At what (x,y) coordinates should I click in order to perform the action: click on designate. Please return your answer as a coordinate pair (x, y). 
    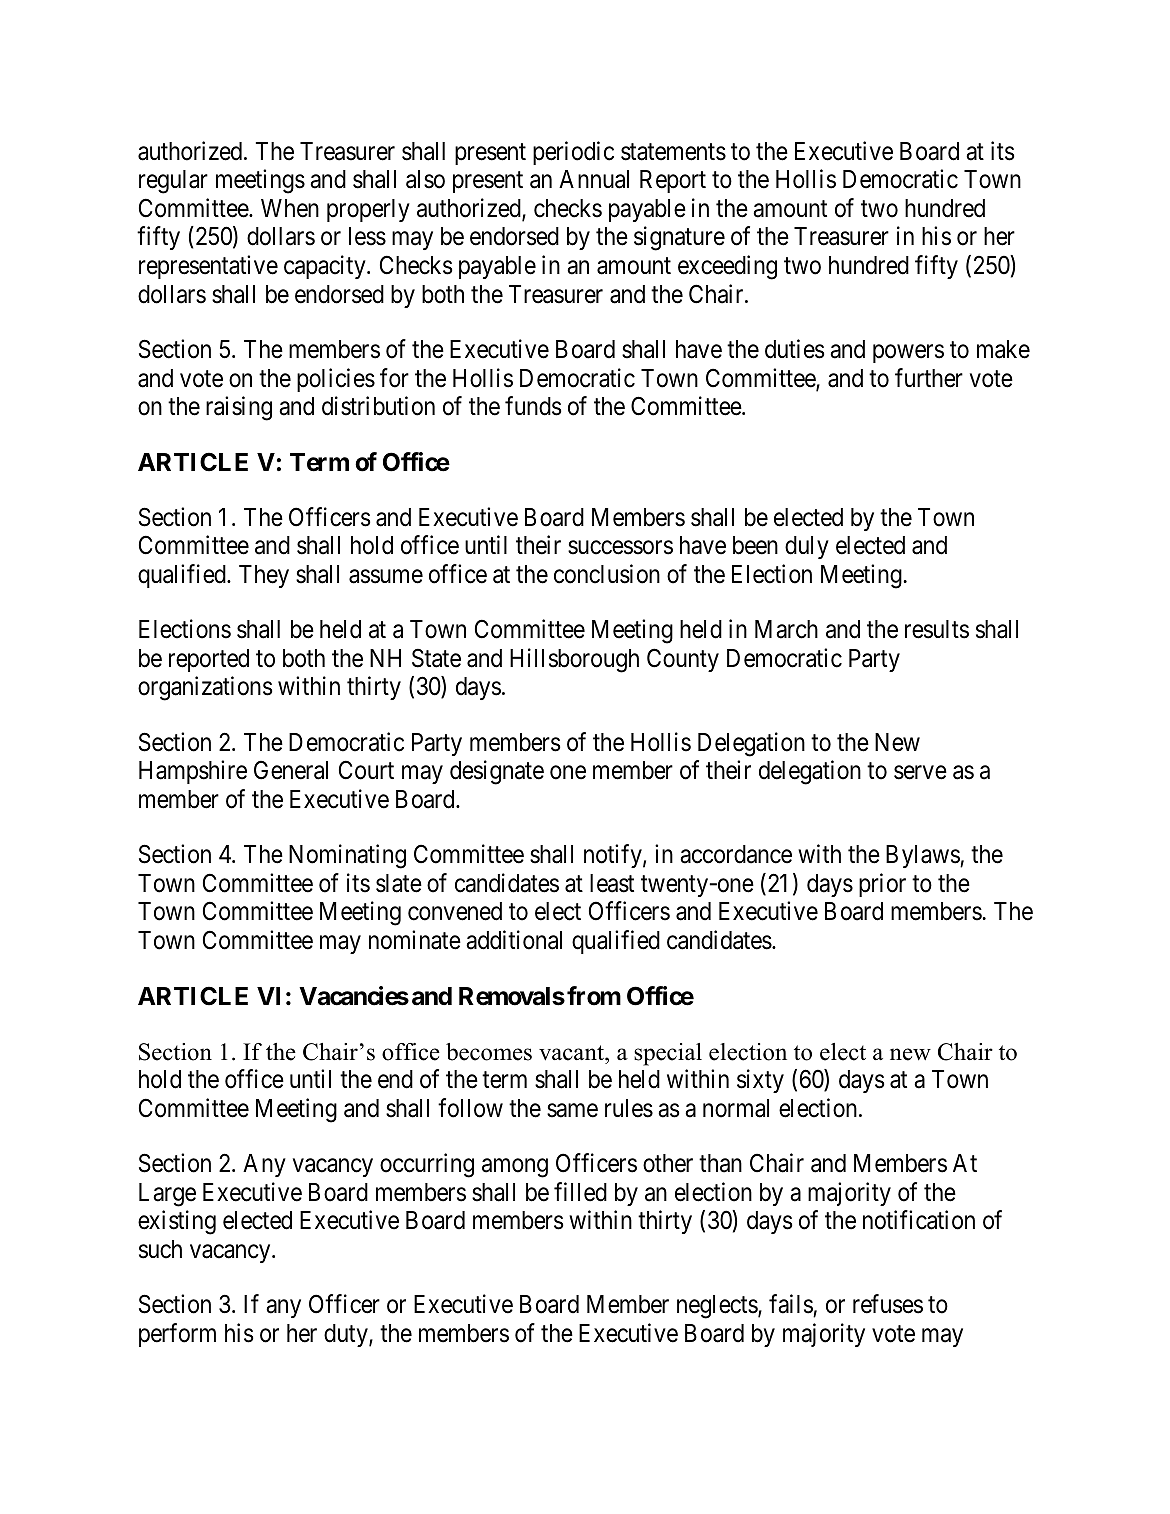
    Looking at the image, I should click on (497, 772).
